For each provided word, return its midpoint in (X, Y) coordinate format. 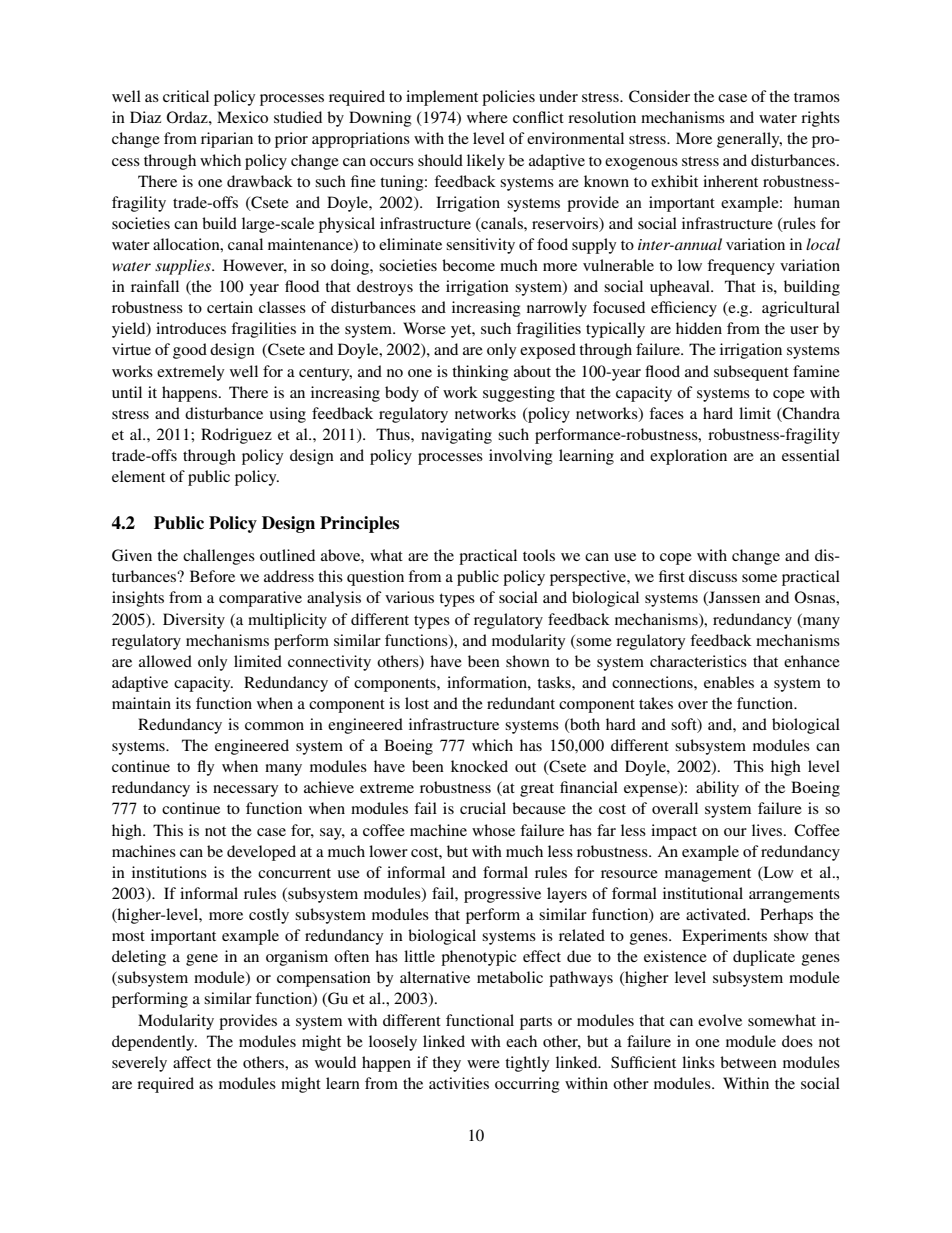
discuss (713, 576)
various (409, 597)
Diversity (194, 621)
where (487, 117)
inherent (730, 181)
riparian (227, 140)
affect (192, 1062)
